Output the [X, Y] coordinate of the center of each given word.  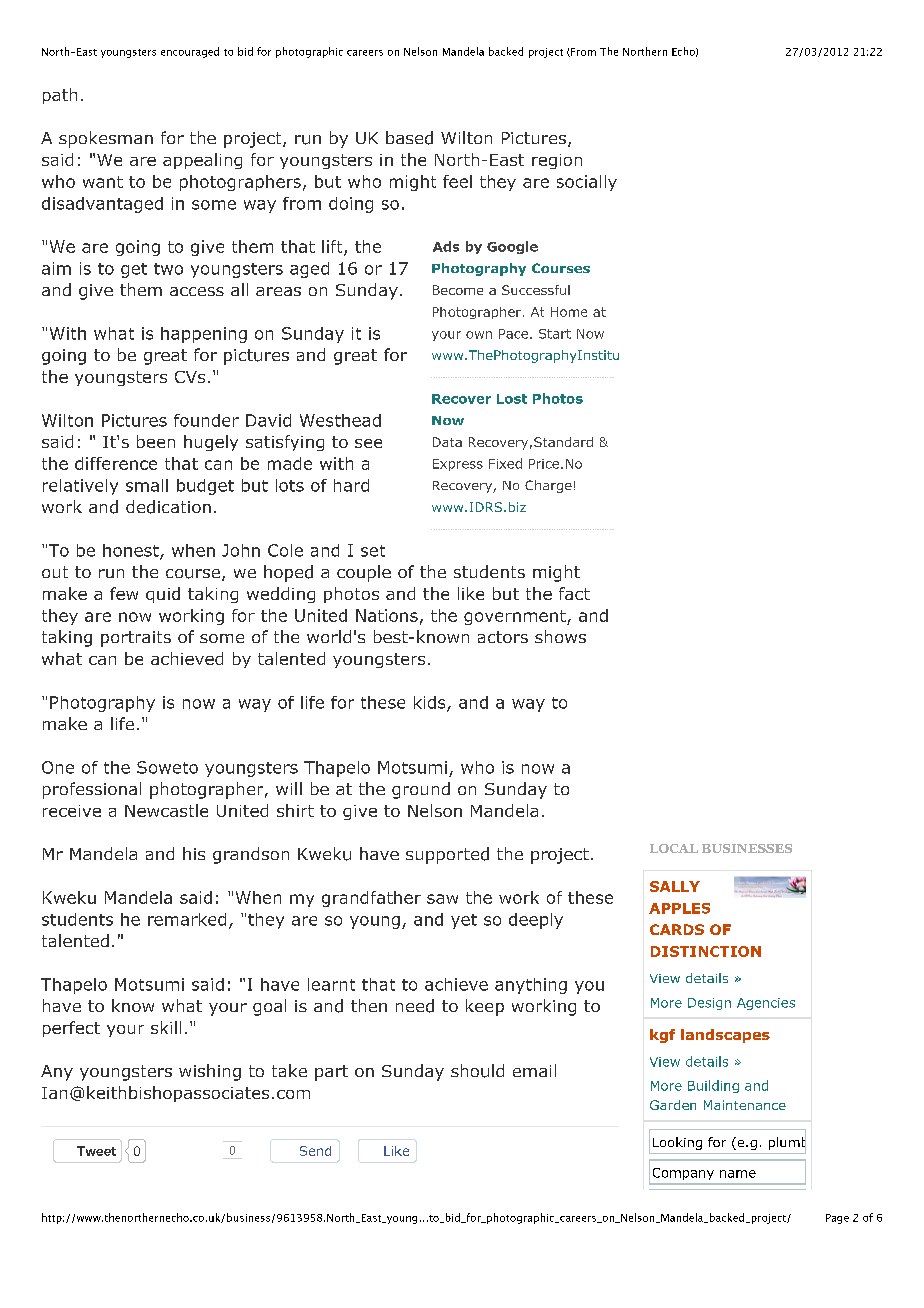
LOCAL [674, 848]
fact [574, 593]
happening [204, 335]
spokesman [106, 139]
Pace [513, 334]
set [373, 551]
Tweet [96, 1151]
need [415, 1006]
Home [569, 312]
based [409, 138]
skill [166, 1027]
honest [132, 551]
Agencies [766, 1004]
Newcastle [166, 810]
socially [587, 183]
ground [421, 790]
